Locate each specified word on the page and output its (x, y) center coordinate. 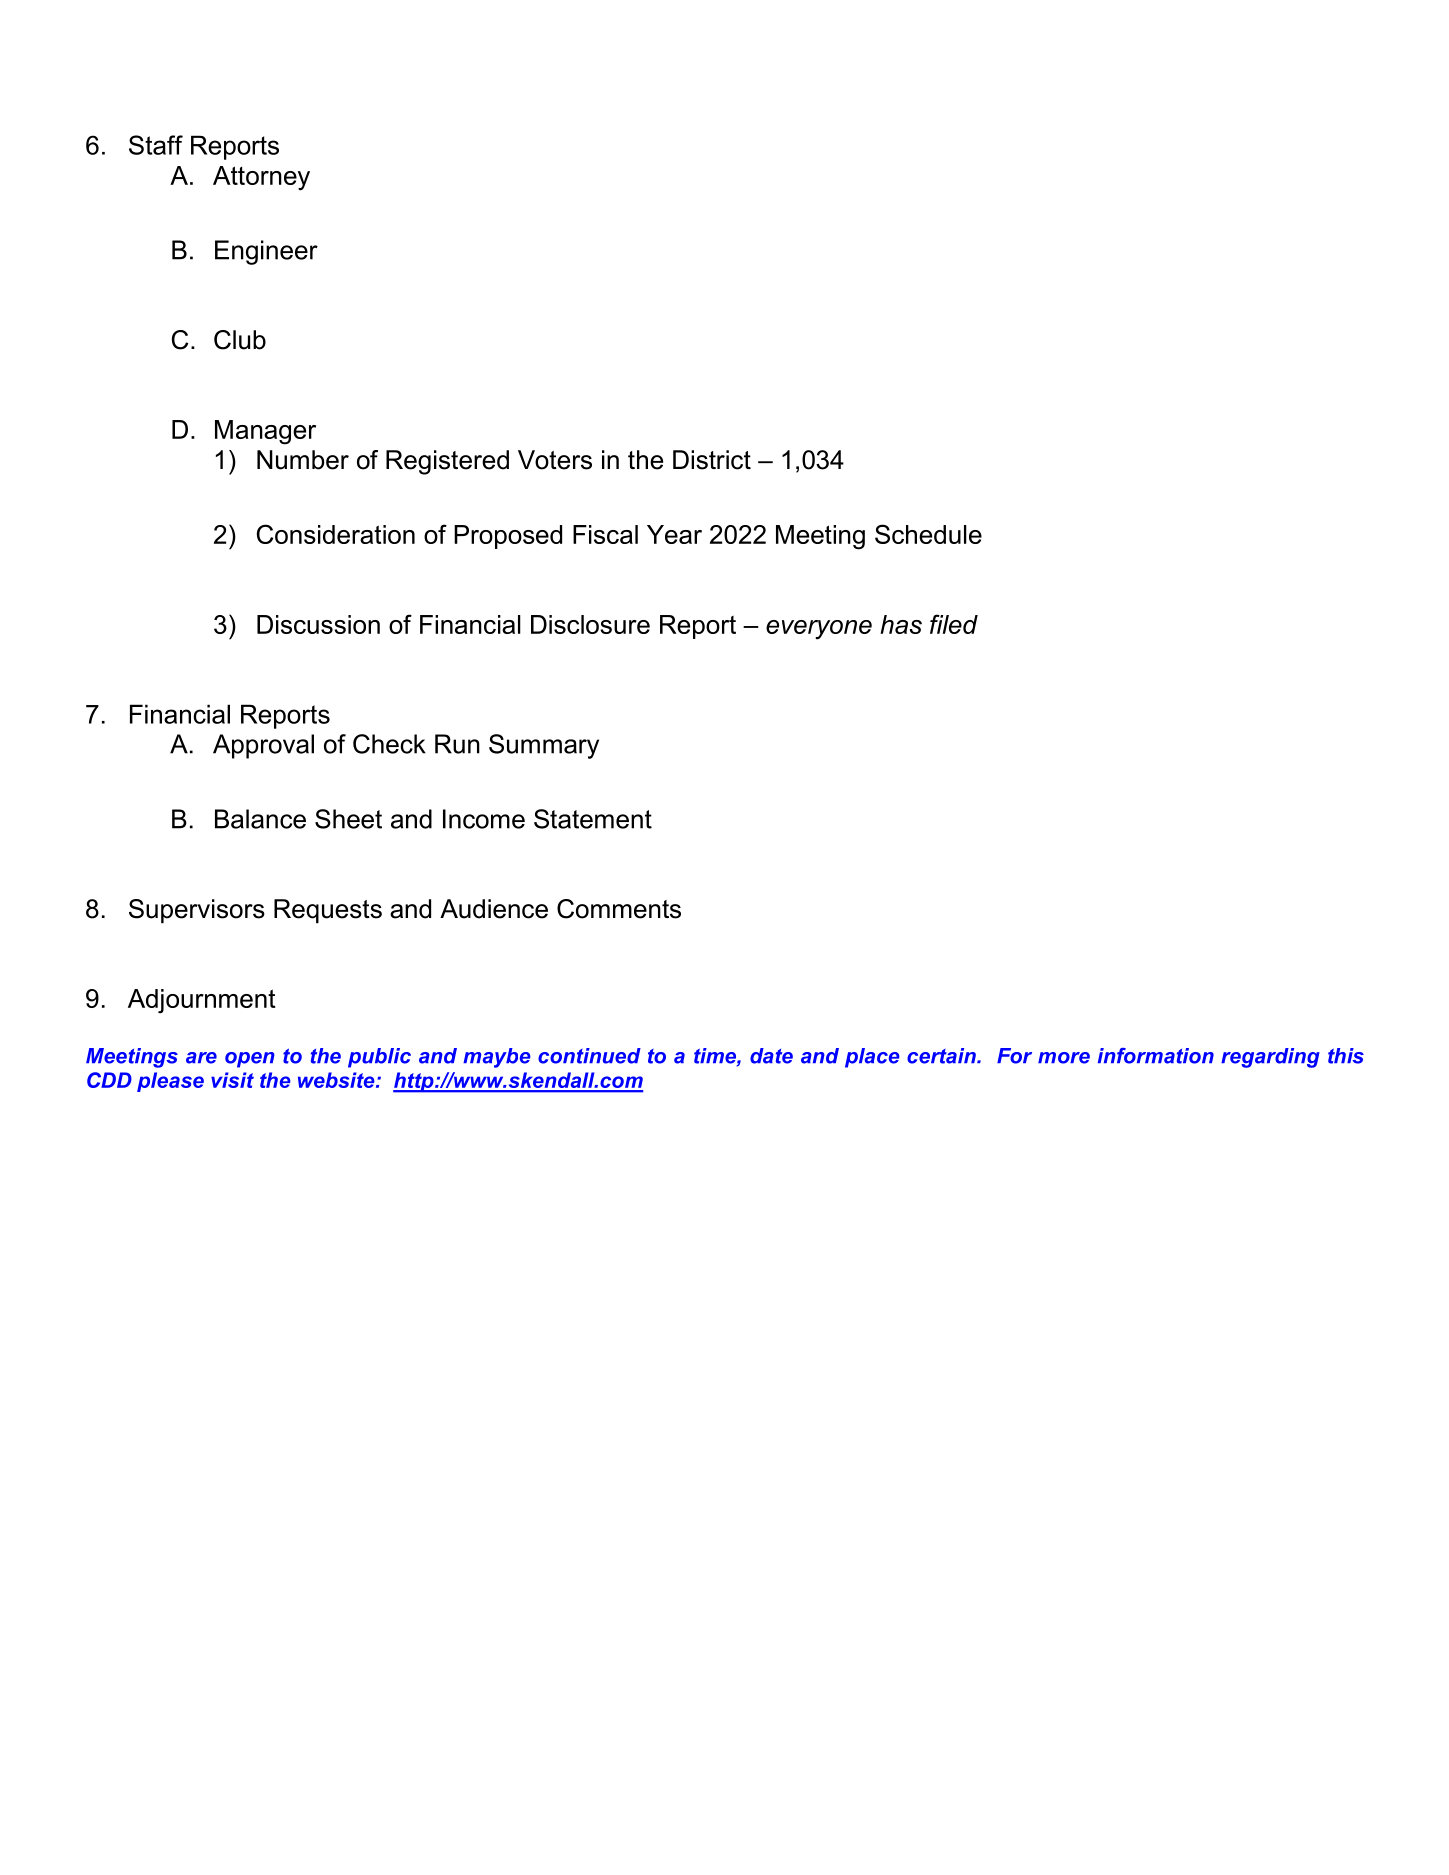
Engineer (266, 252)
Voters (555, 460)
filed (954, 624)
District (712, 460)
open (250, 1060)
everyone (819, 630)
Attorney (261, 178)
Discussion (318, 624)
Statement (593, 819)
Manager (265, 432)
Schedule (928, 534)
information (1156, 1056)
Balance (260, 819)
